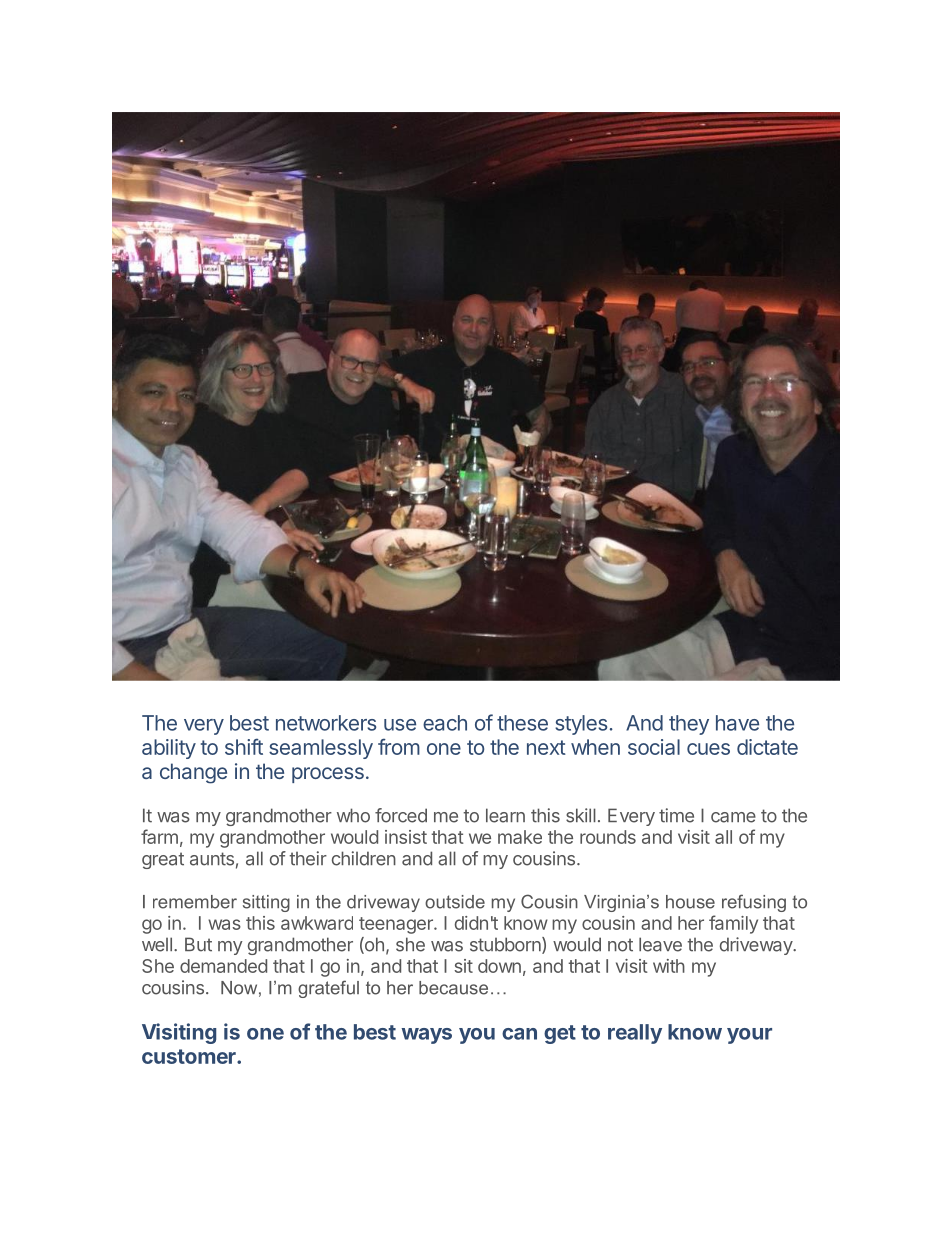  Describe the element at coordinates (223, 966) in the screenshot. I see `demanded` at that location.
